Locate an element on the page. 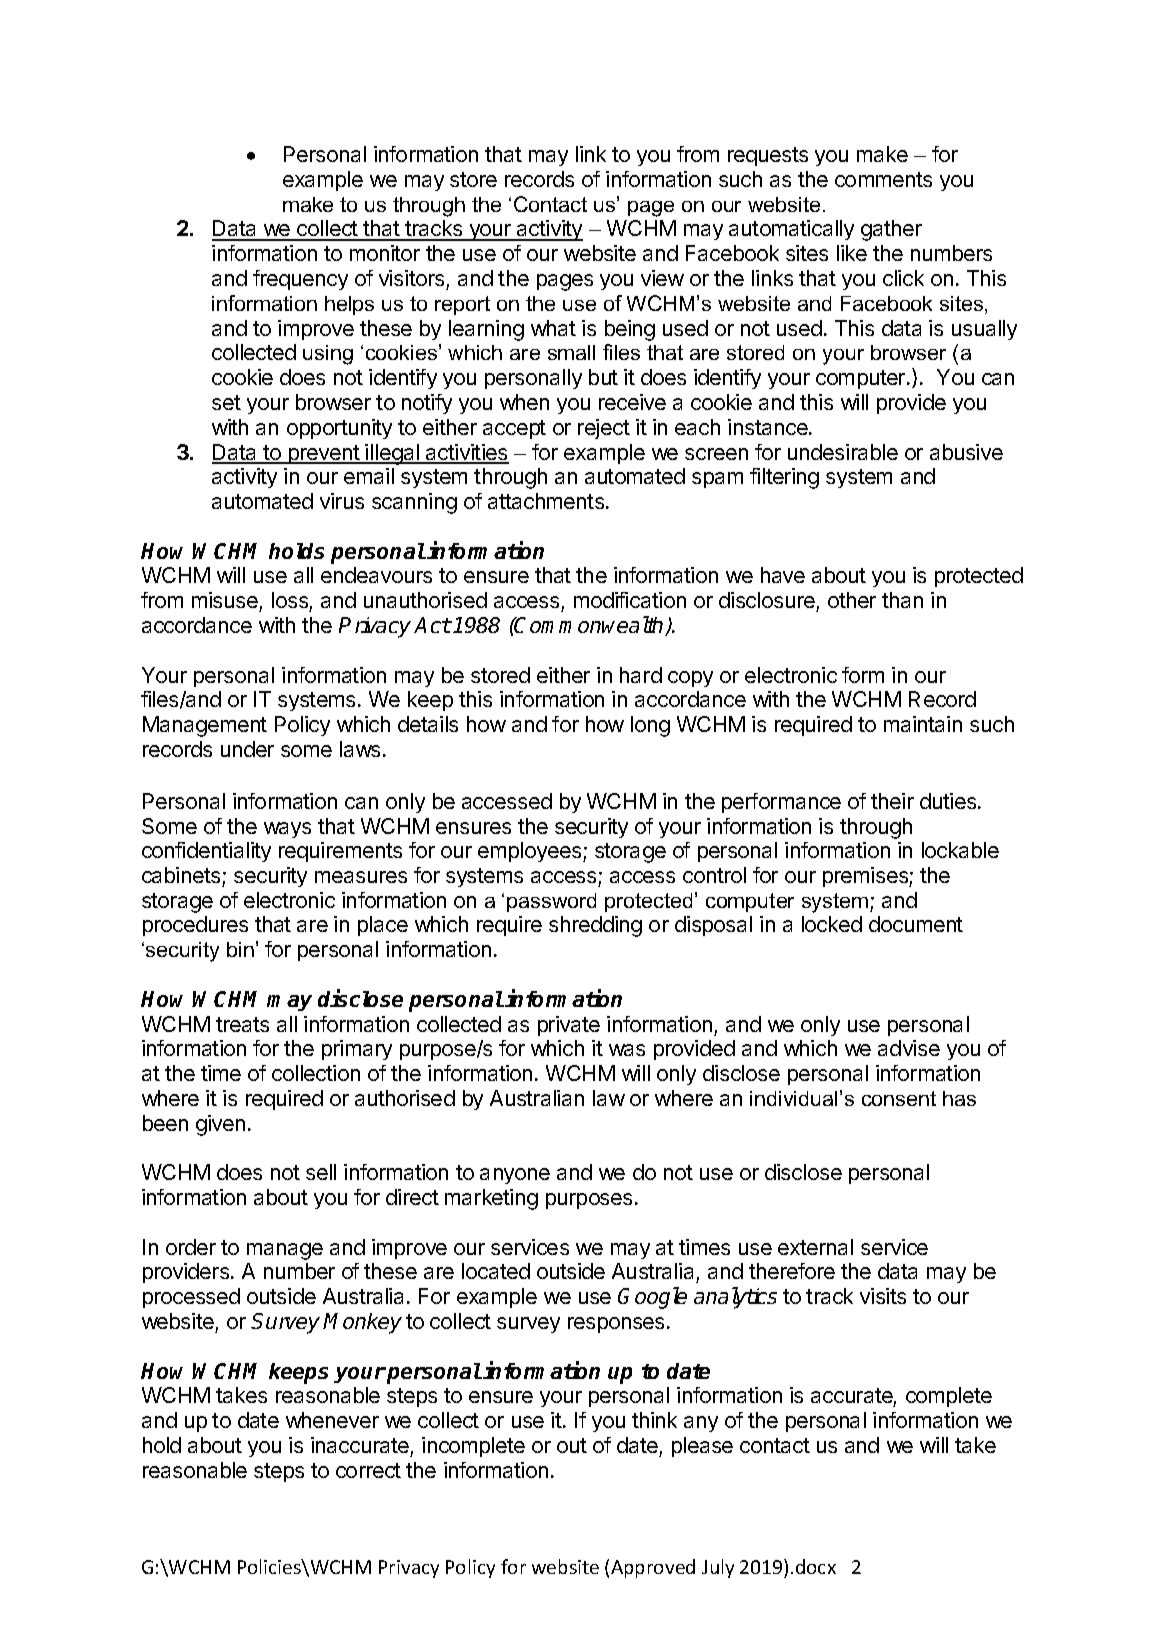 The image size is (1166, 1649). view is located at coordinates (662, 278).
